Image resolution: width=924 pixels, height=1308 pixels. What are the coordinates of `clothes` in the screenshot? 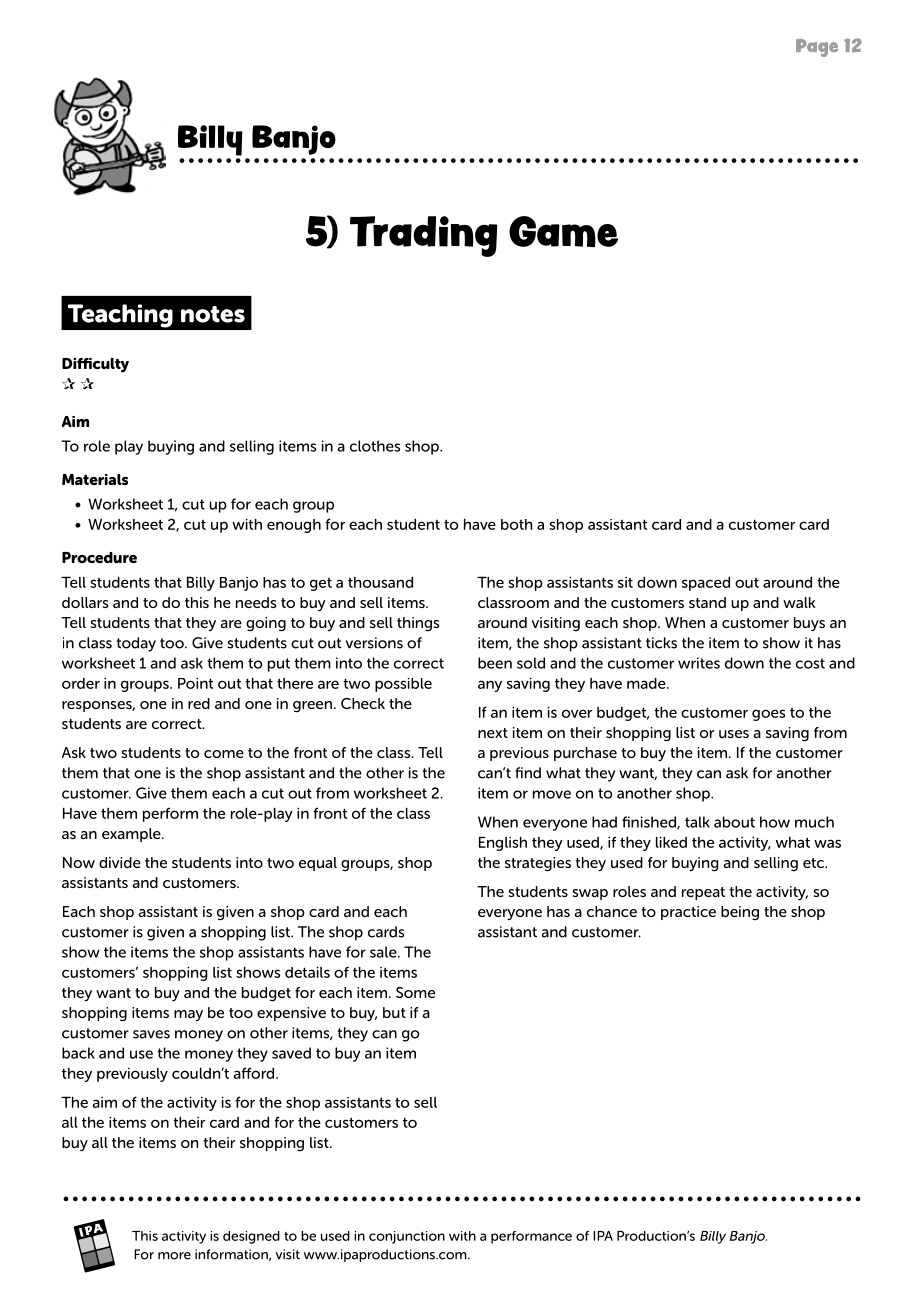 It's located at (375, 446).
